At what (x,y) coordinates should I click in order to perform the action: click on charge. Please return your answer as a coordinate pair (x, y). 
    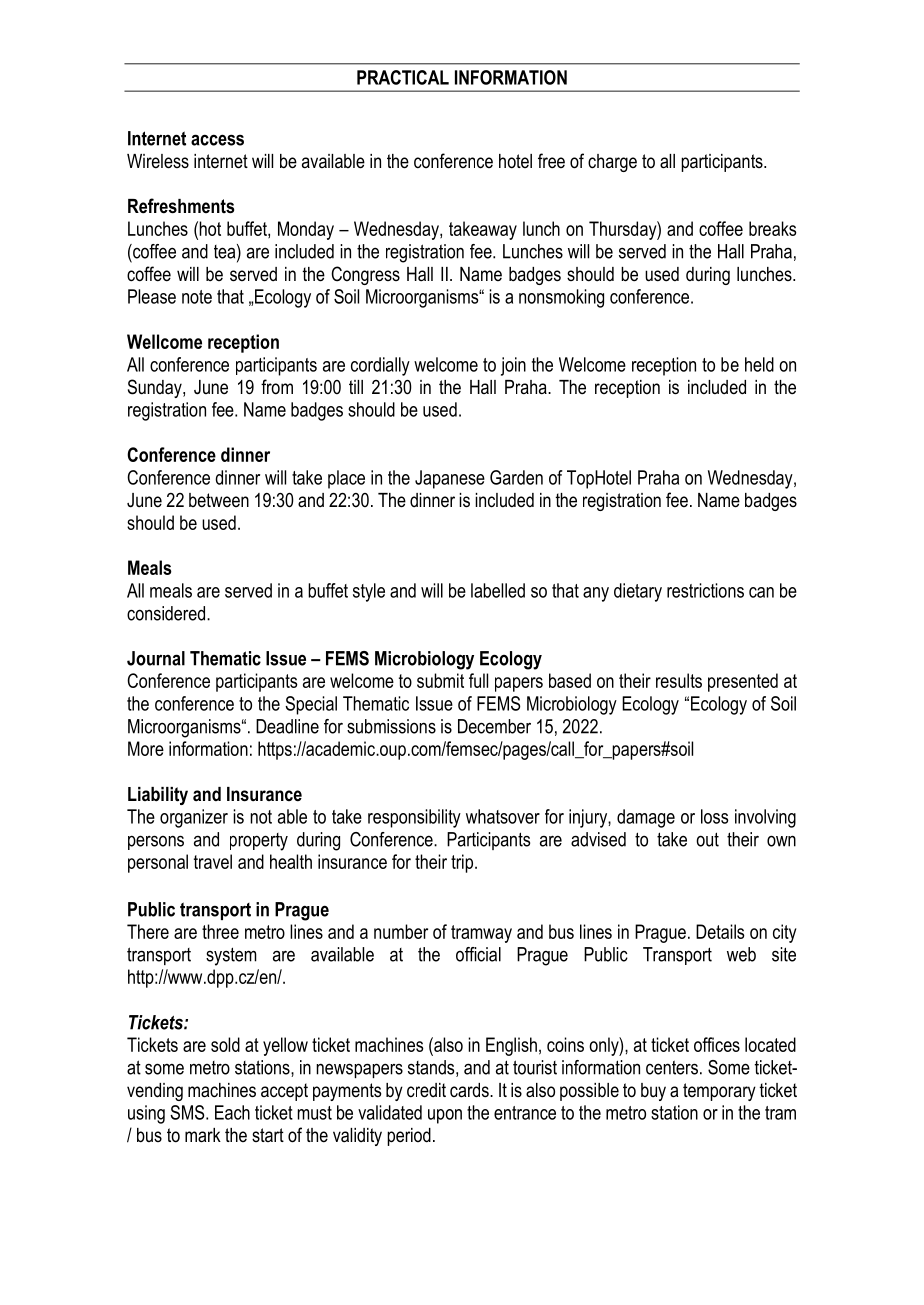
    Looking at the image, I should click on (612, 163).
